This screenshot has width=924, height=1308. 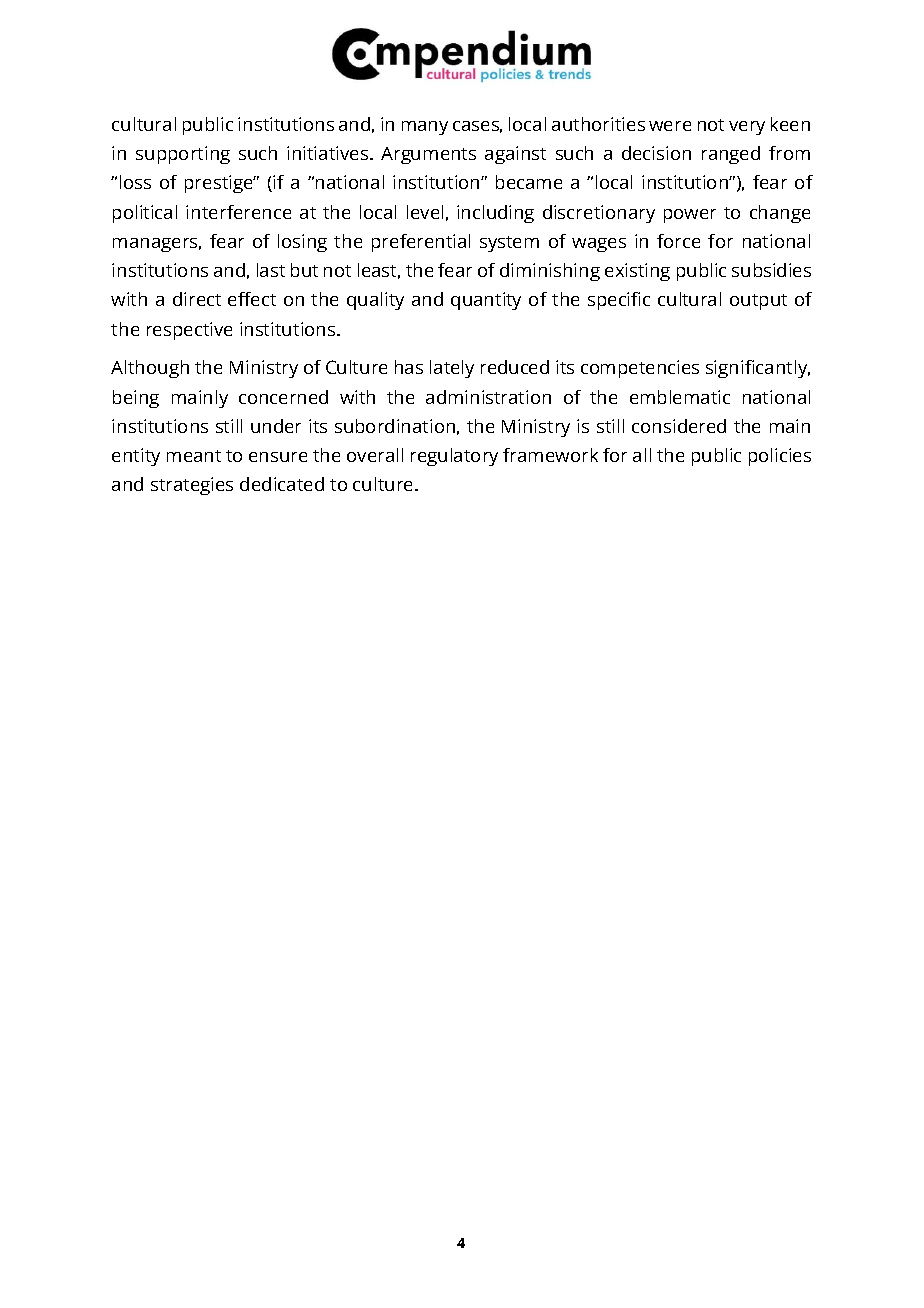 What do you see at coordinates (454, 457) in the screenshot?
I see `regulatory` at bounding box center [454, 457].
